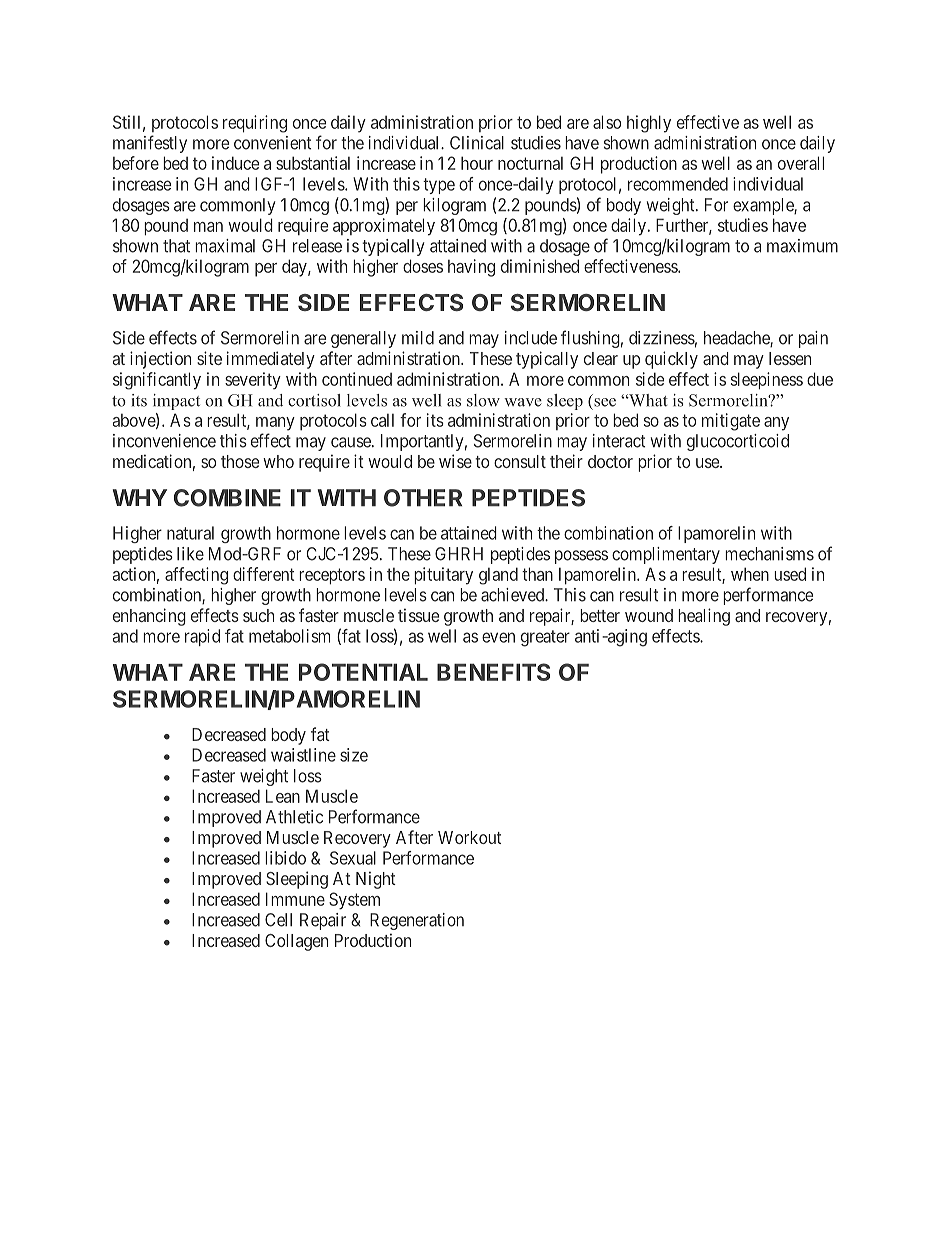 This document has height=1233, width=952. Describe the element at coordinates (209, 358) in the document. I see `site` at that location.
